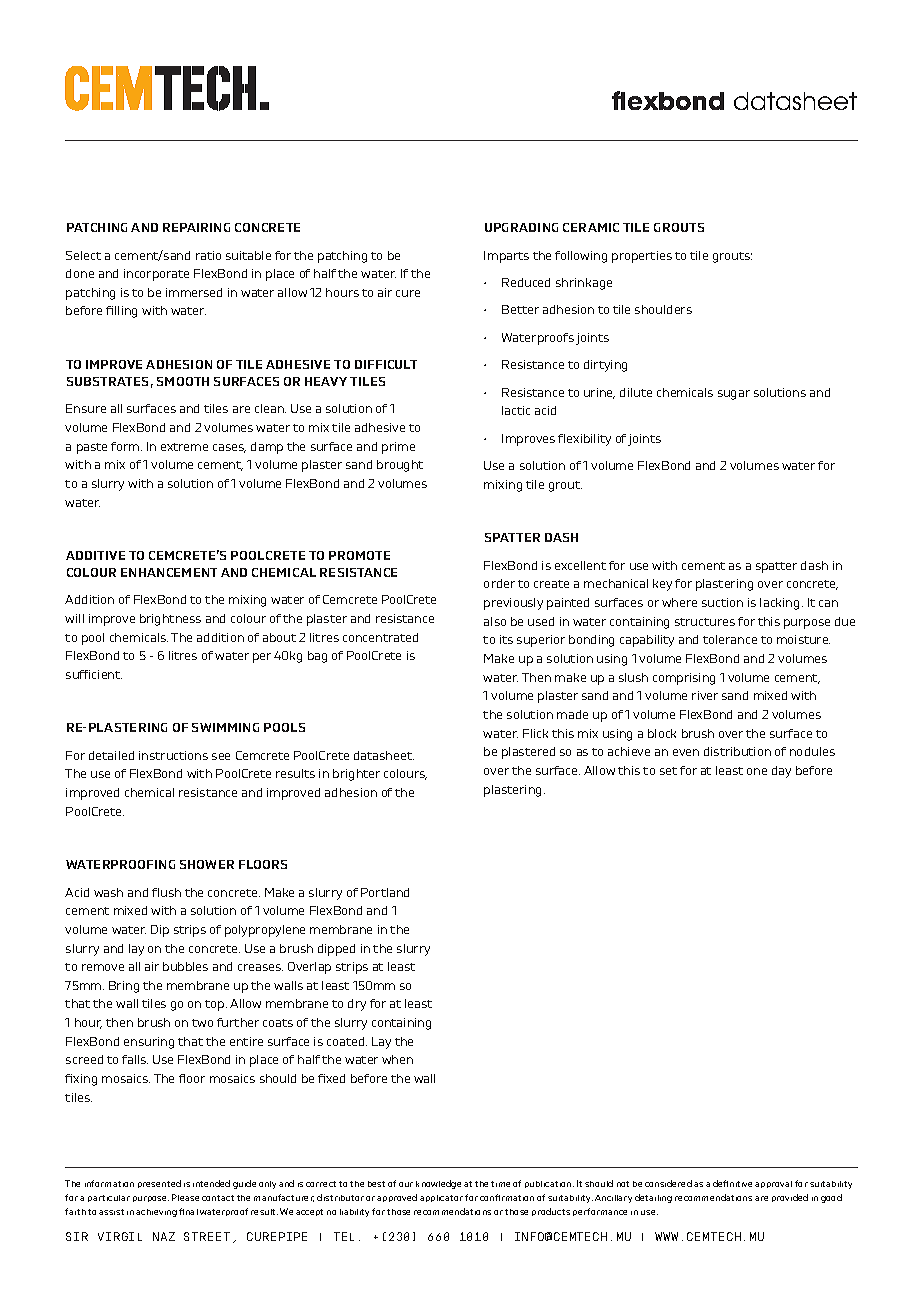 This screenshot has width=924, height=1308. I want to click on day, so click(781, 772).
